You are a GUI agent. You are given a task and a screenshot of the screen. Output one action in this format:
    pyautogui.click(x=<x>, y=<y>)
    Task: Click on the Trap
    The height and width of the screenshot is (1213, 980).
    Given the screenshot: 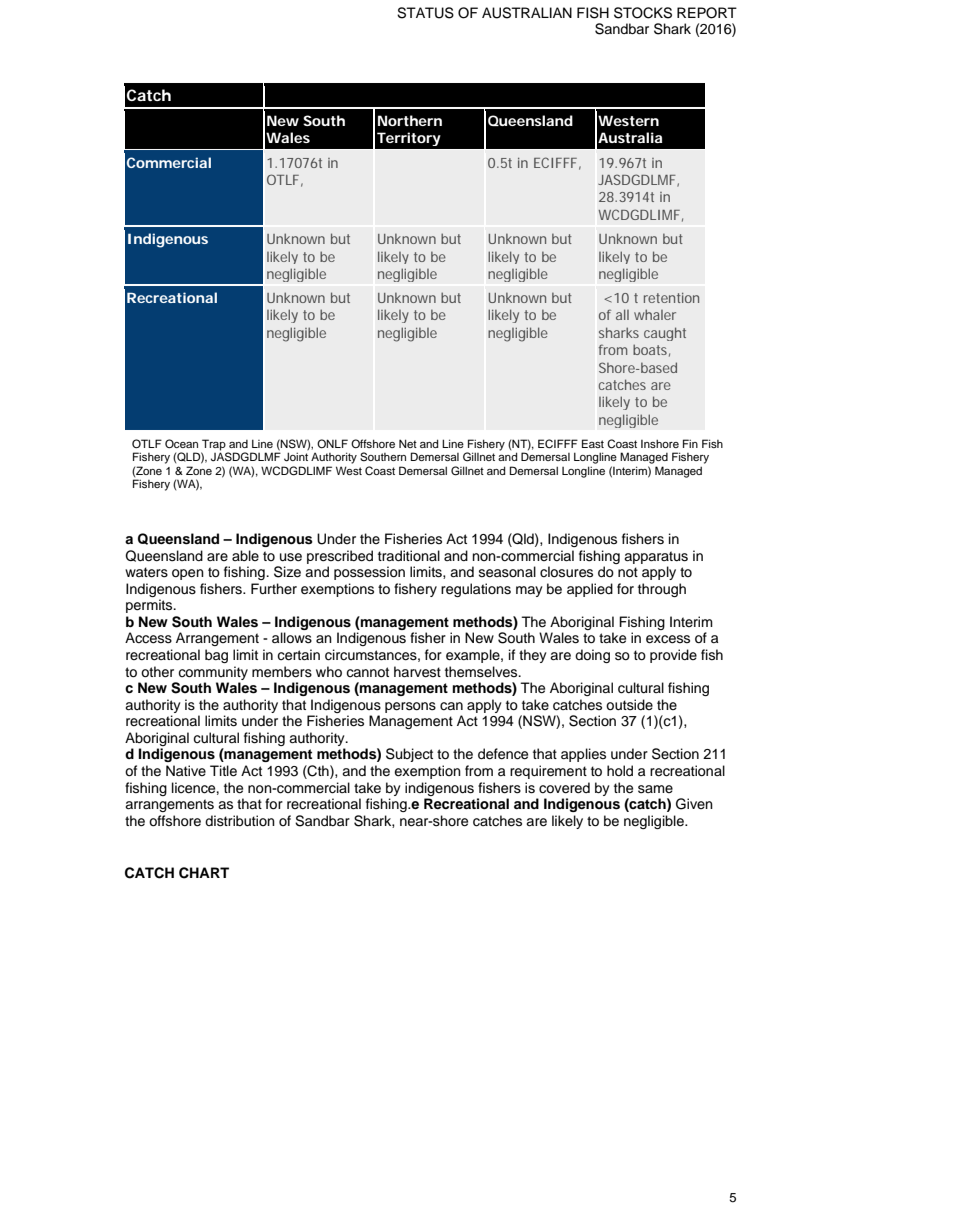 What is the action you would take?
    pyautogui.click(x=214, y=446)
